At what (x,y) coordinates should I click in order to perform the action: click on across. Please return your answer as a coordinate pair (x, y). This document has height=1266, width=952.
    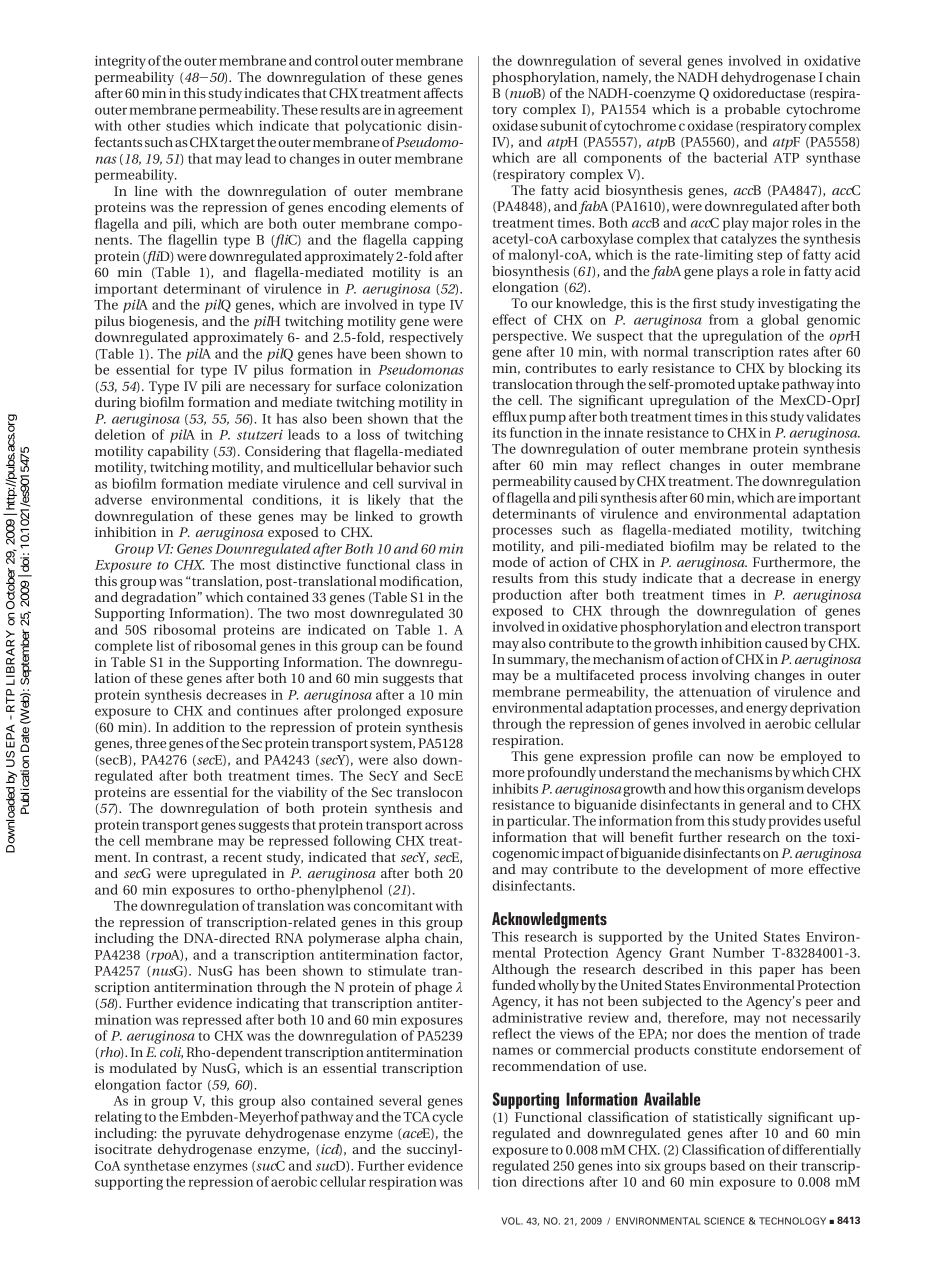
    Looking at the image, I should click on (444, 826).
